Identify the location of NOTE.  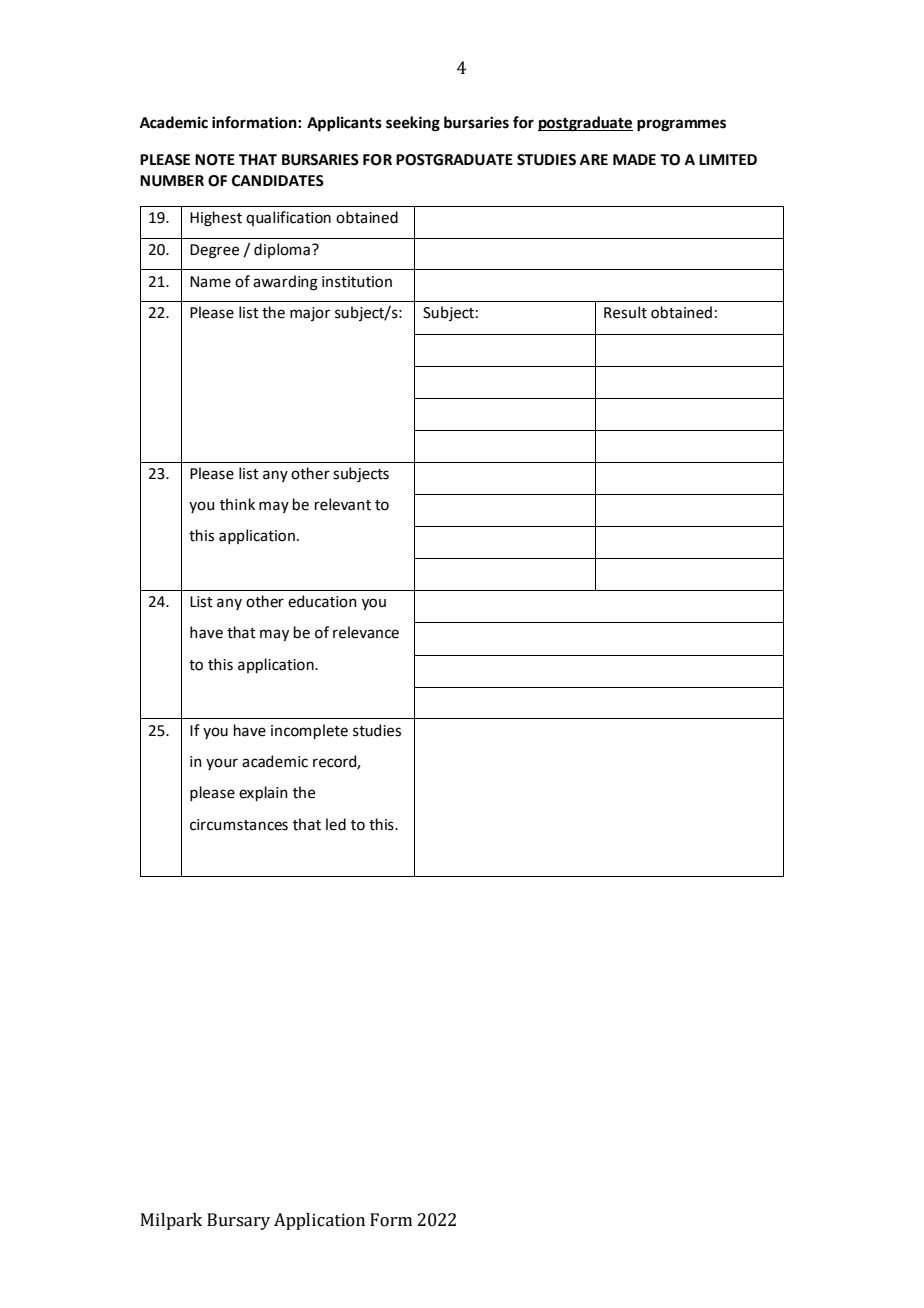
(215, 160).
